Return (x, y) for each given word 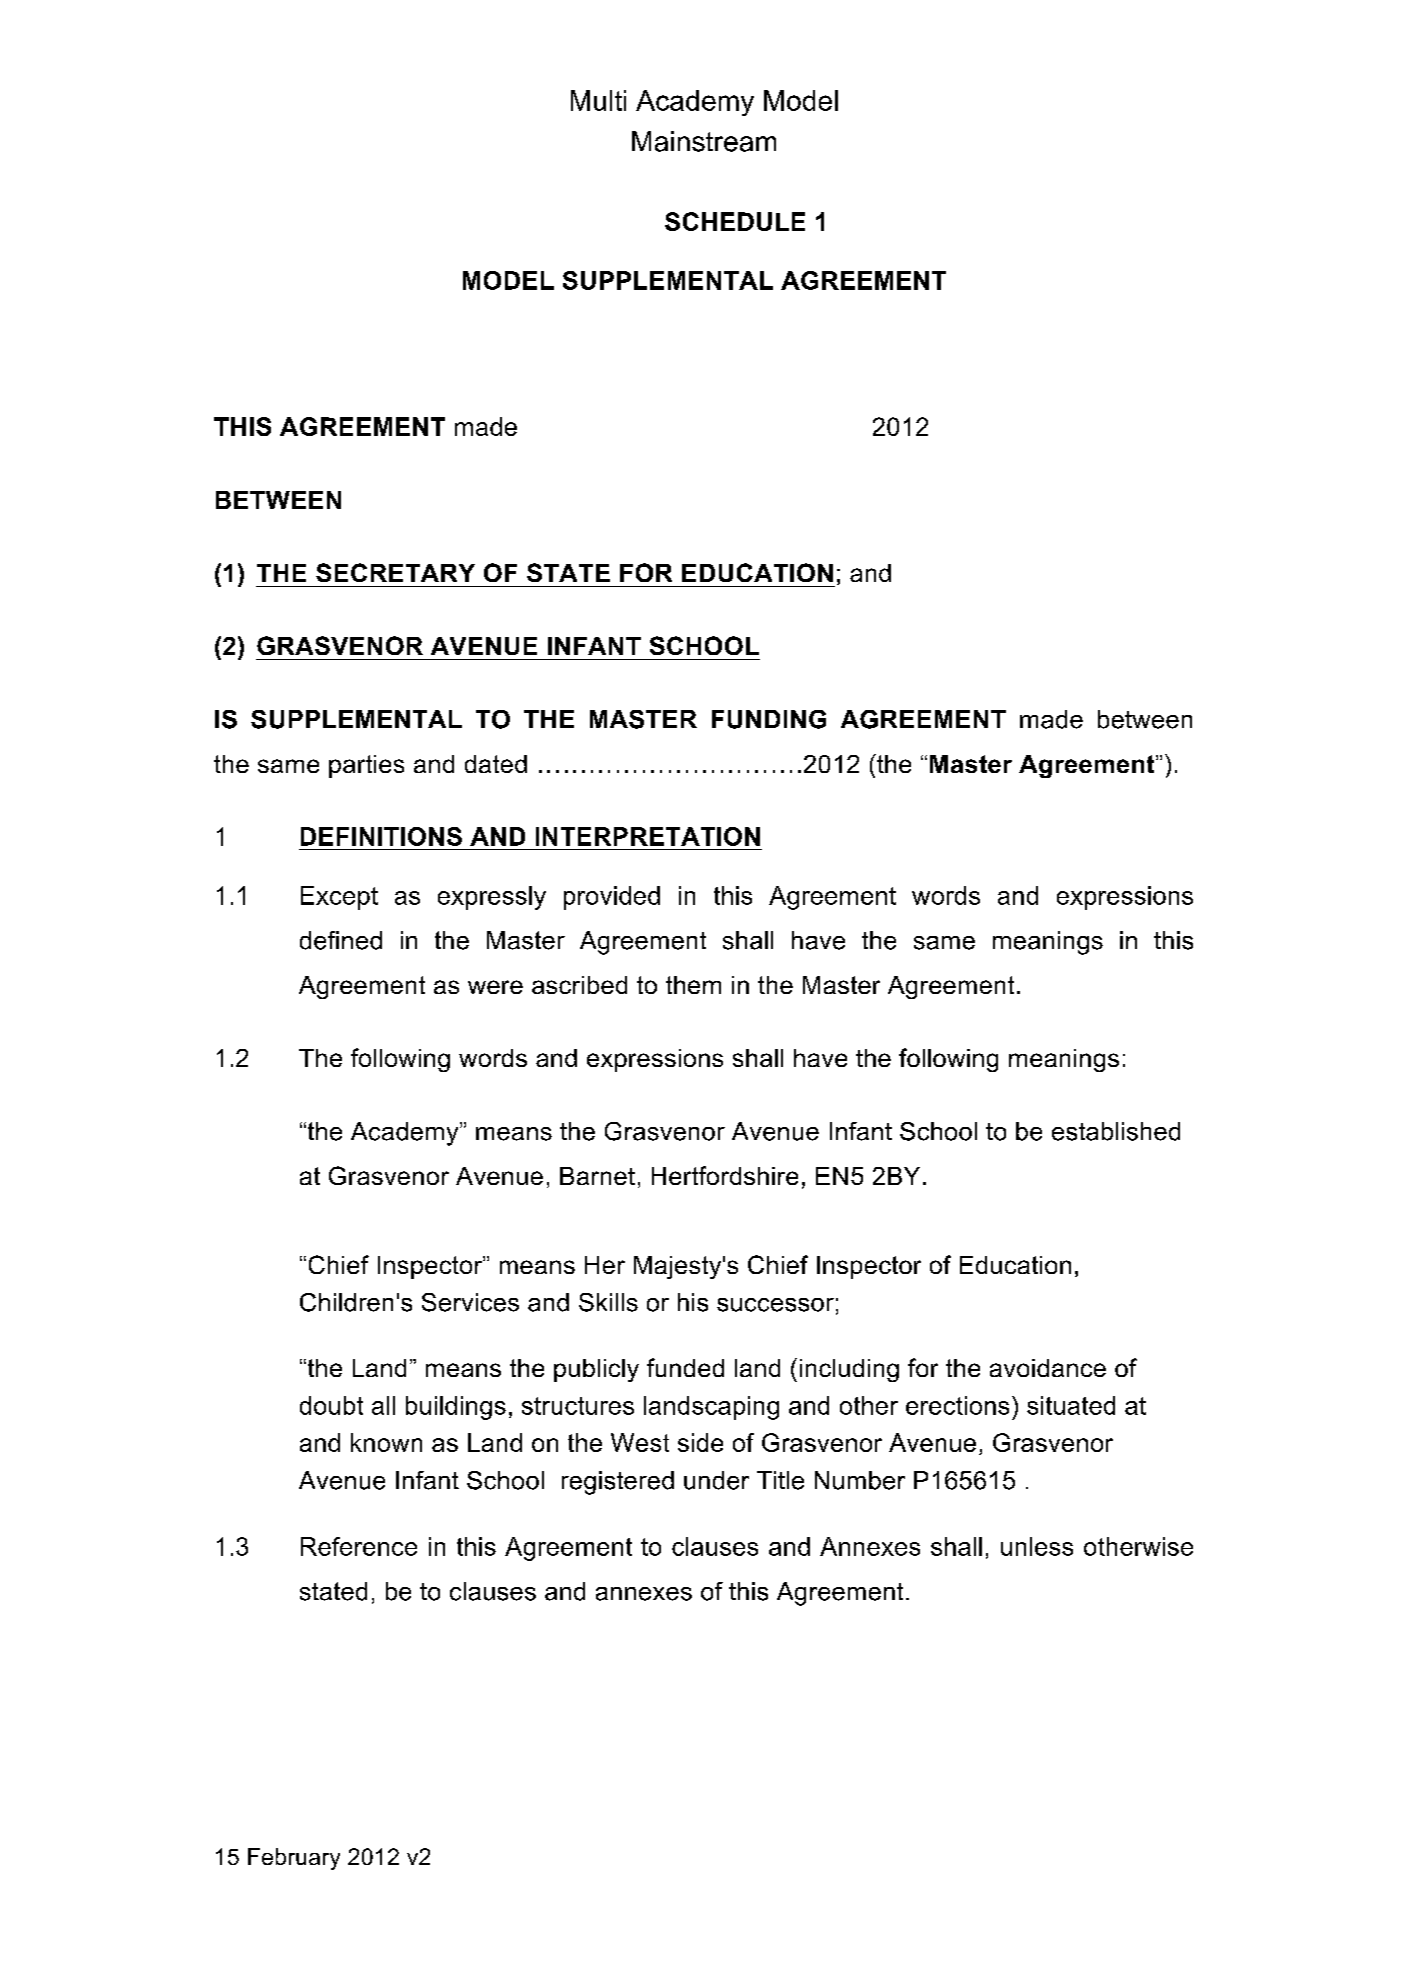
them (693, 985)
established (1116, 1131)
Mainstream (704, 141)
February (294, 1859)
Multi (598, 100)
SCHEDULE (735, 221)
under (716, 1480)
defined (341, 940)
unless (1037, 1546)
